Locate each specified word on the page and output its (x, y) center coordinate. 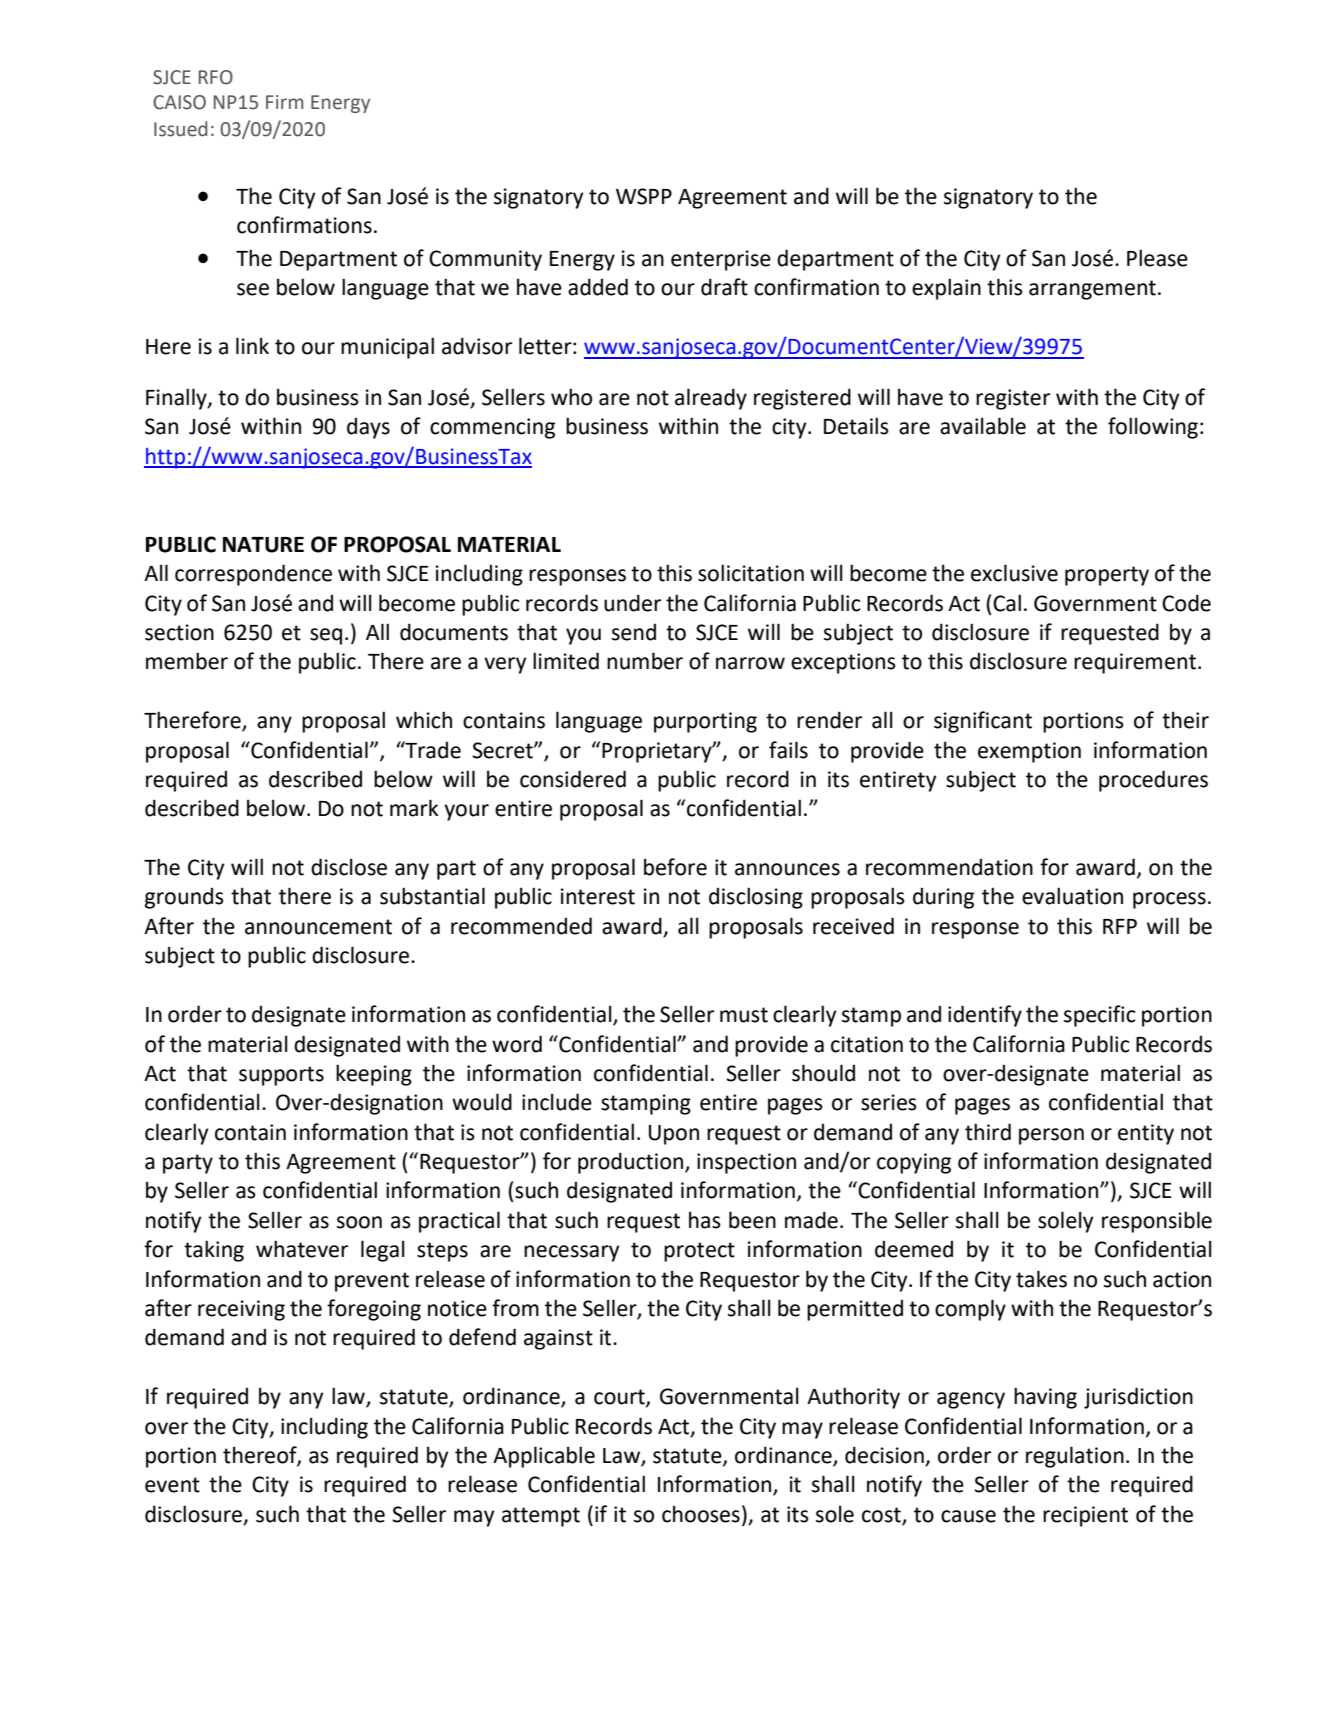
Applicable (544, 1457)
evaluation (1072, 896)
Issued (180, 129)
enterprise (721, 260)
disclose (349, 867)
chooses (701, 1514)
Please (1157, 258)
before (675, 867)
